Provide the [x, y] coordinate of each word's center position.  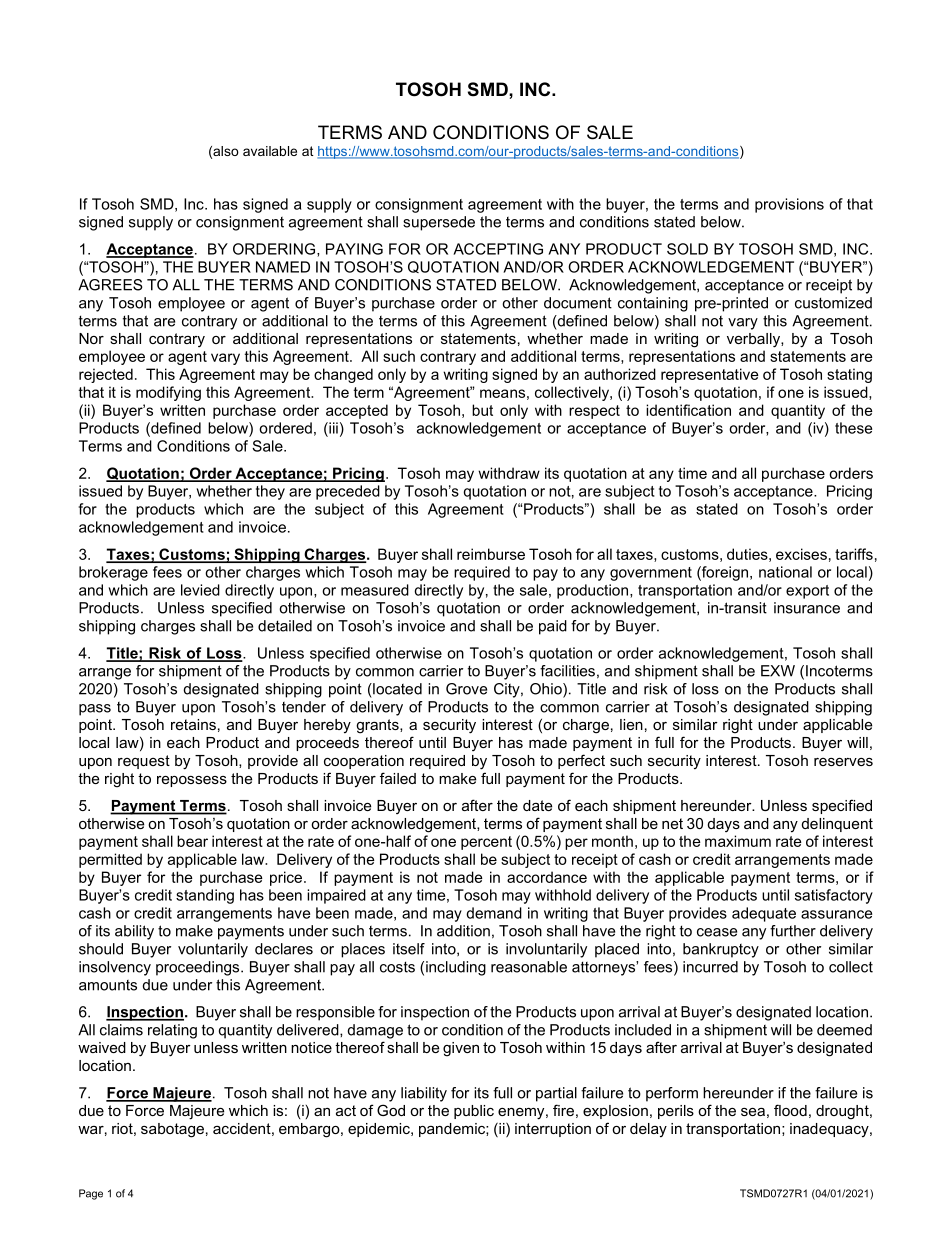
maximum [738, 841]
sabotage [172, 1130]
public [474, 1112]
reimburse [491, 554]
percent [486, 843]
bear [192, 841]
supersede [439, 223]
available [270, 151]
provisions [789, 205]
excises [801, 554]
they [270, 492]
